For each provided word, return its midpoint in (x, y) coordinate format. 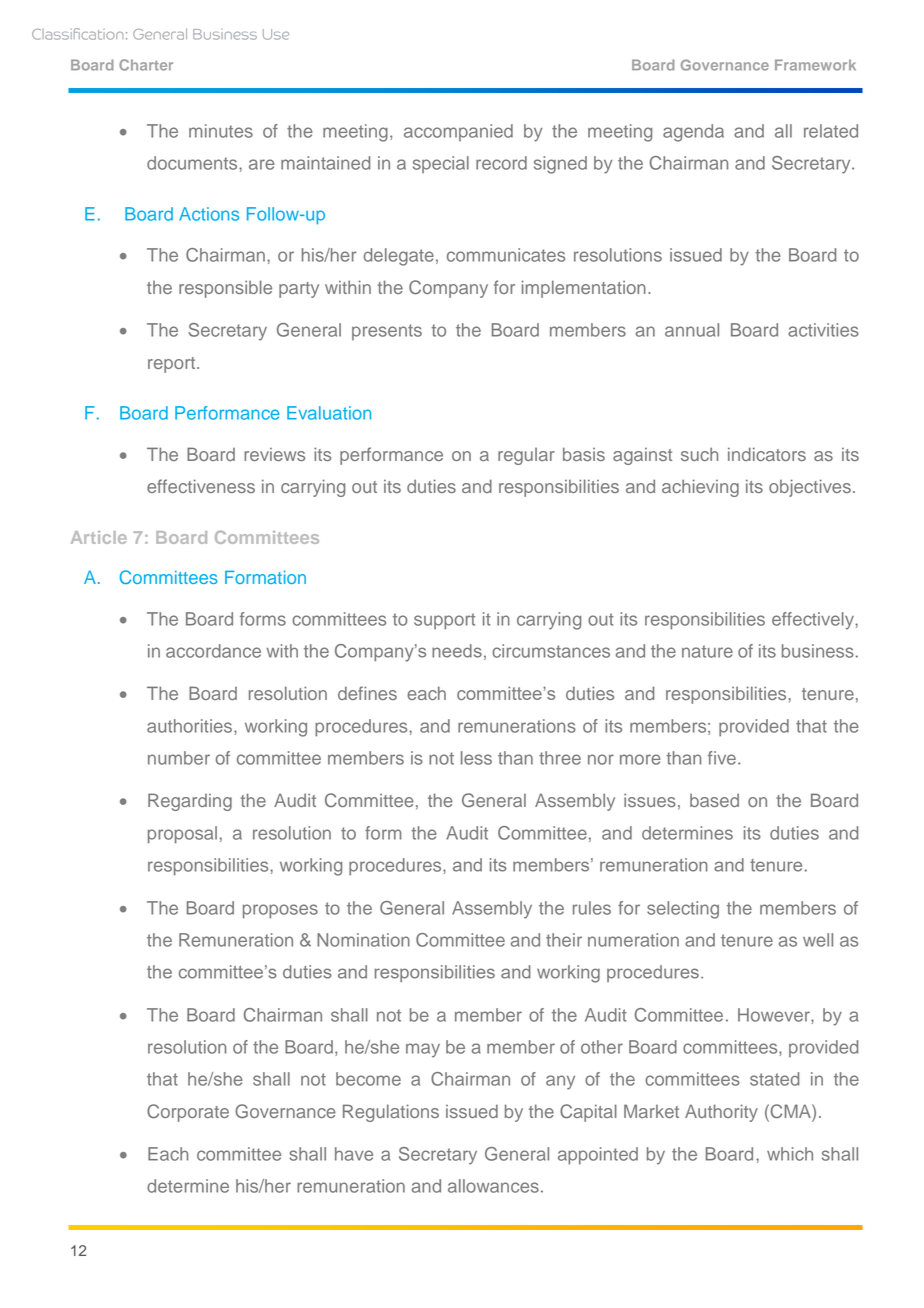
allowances (493, 1186)
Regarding (190, 802)
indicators (767, 454)
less (476, 758)
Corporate (188, 1113)
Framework (815, 65)
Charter (146, 65)
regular (526, 456)
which (790, 1154)
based (714, 800)
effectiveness (201, 486)
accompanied (458, 132)
